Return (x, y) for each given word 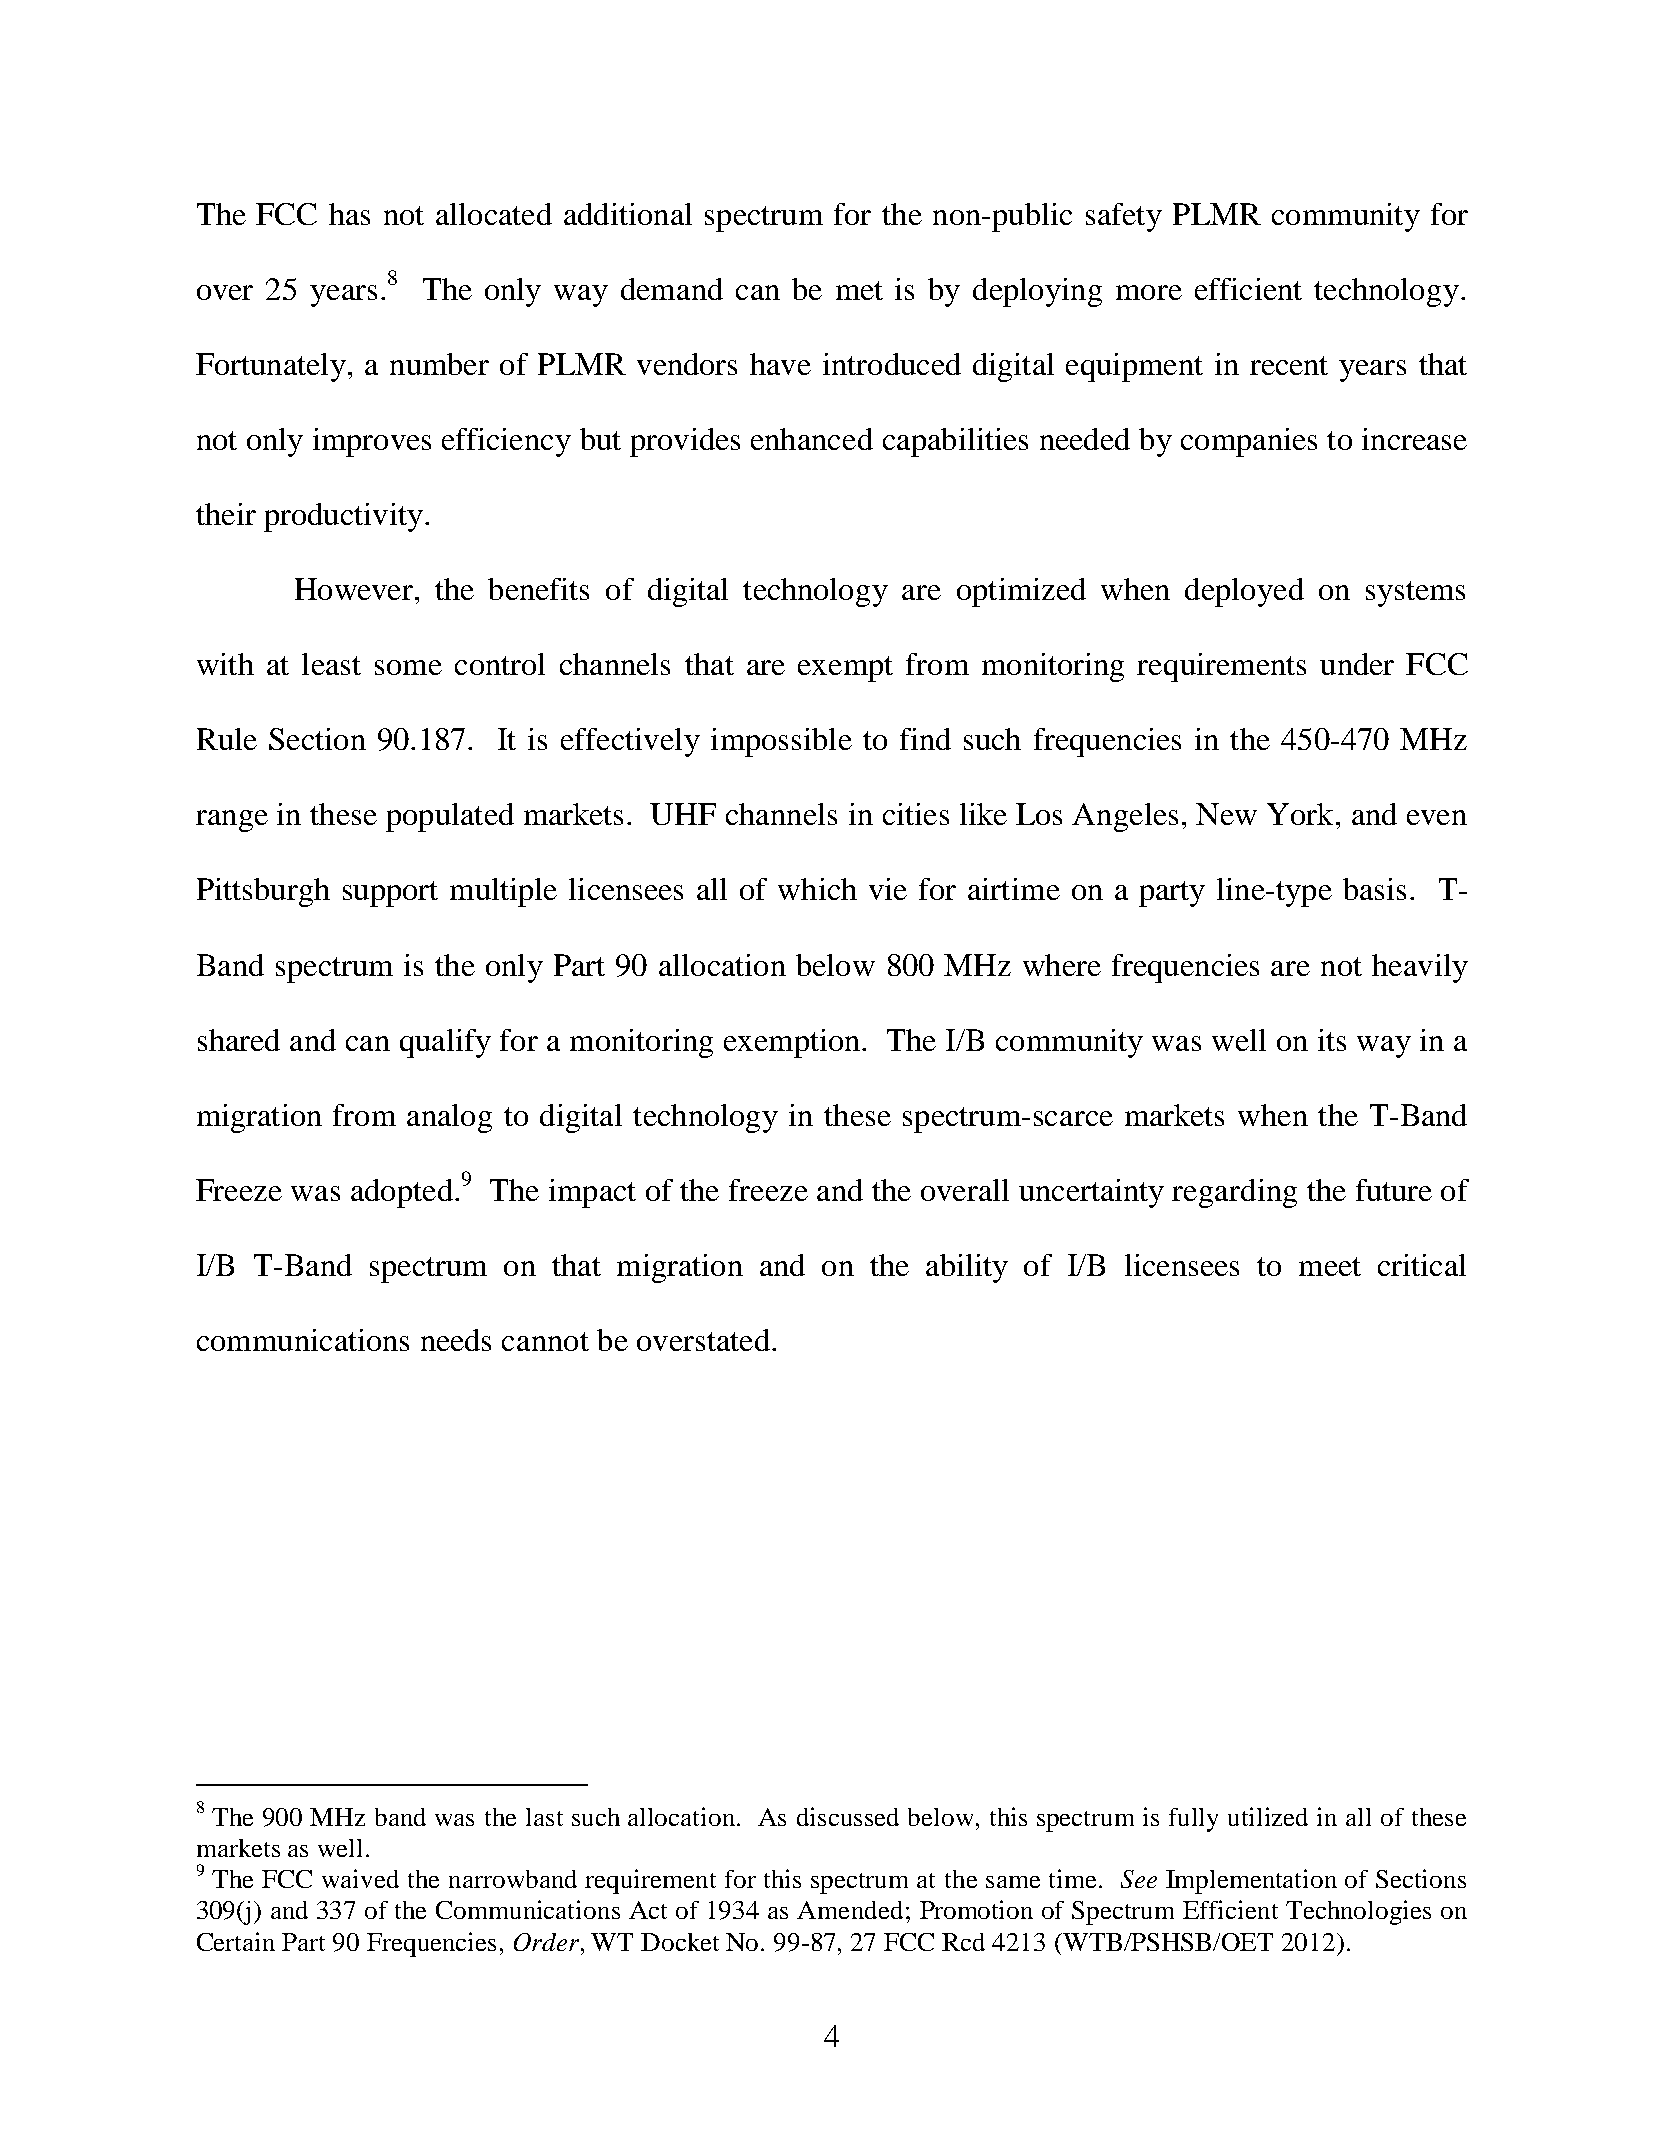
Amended (850, 1910)
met (859, 290)
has (349, 214)
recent (1289, 365)
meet (1330, 1266)
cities (916, 814)
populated (450, 817)
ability (967, 1268)
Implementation (1251, 1881)
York (1300, 814)
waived (360, 1878)
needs (456, 1340)
